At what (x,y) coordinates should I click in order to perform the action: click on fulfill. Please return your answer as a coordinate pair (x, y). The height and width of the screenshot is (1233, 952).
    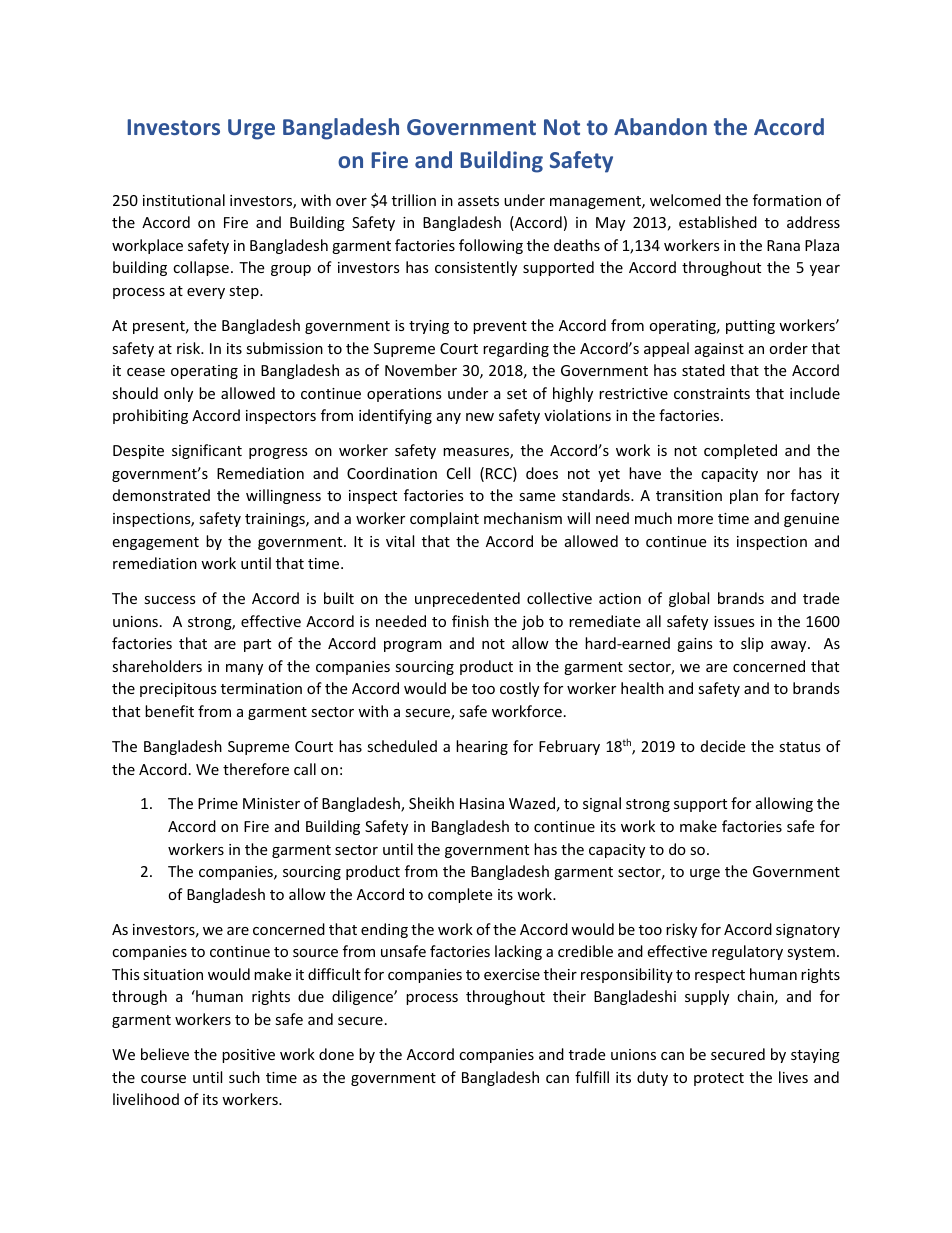
    Looking at the image, I should click on (592, 1077).
